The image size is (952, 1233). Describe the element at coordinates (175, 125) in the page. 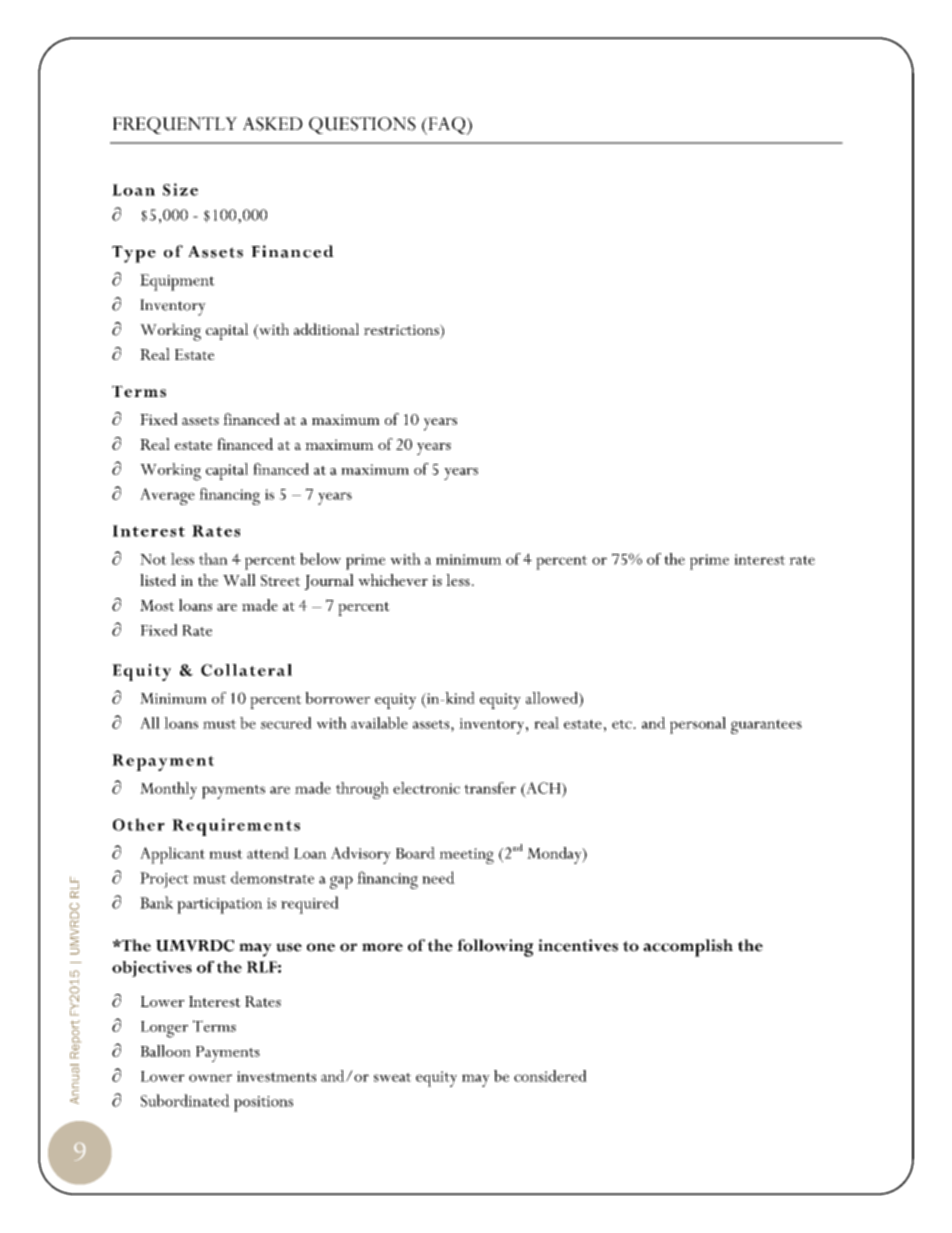

I see `FREQUENTLY` at that location.
